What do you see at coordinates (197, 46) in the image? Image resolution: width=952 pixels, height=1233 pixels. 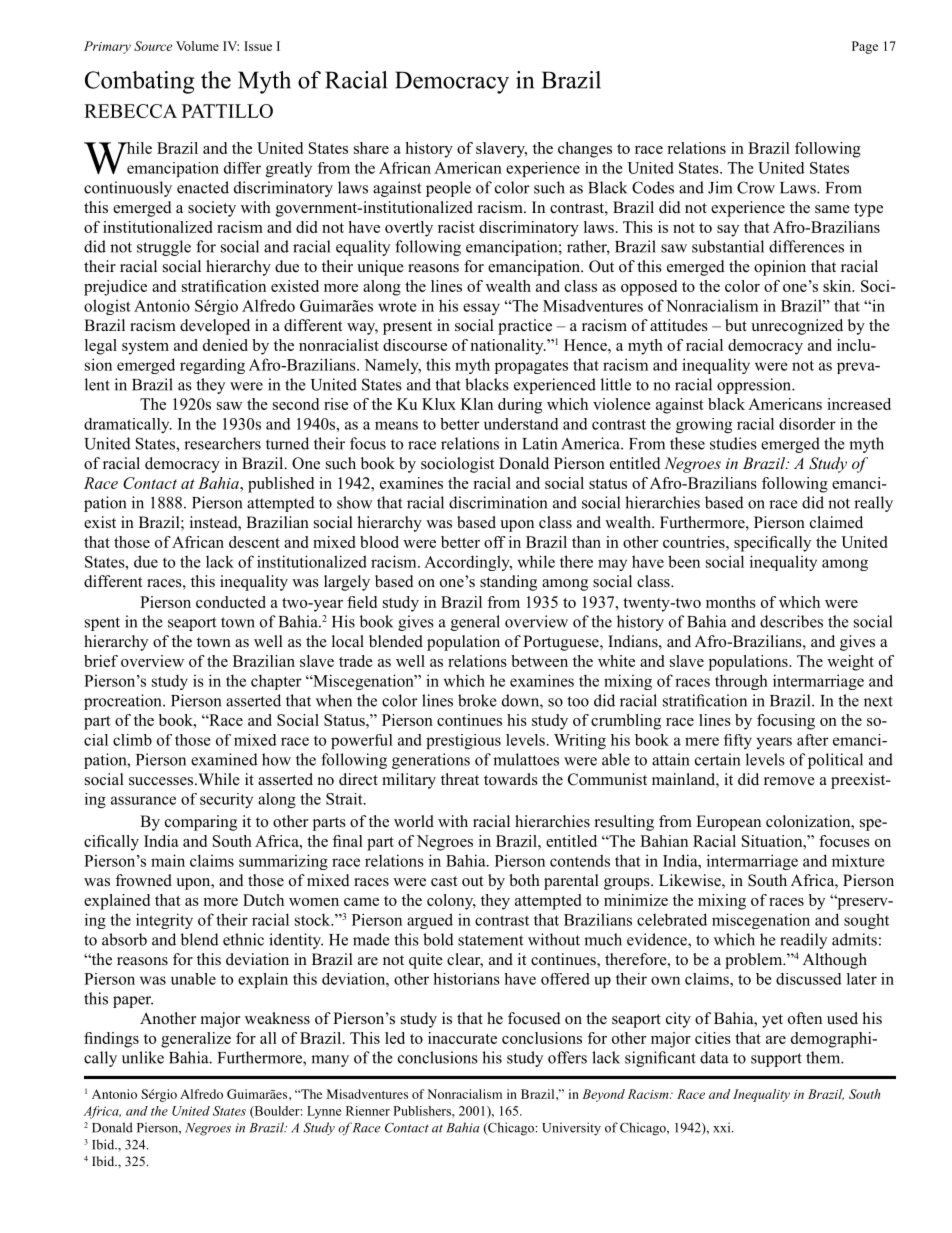 I see `Volume` at bounding box center [197, 46].
